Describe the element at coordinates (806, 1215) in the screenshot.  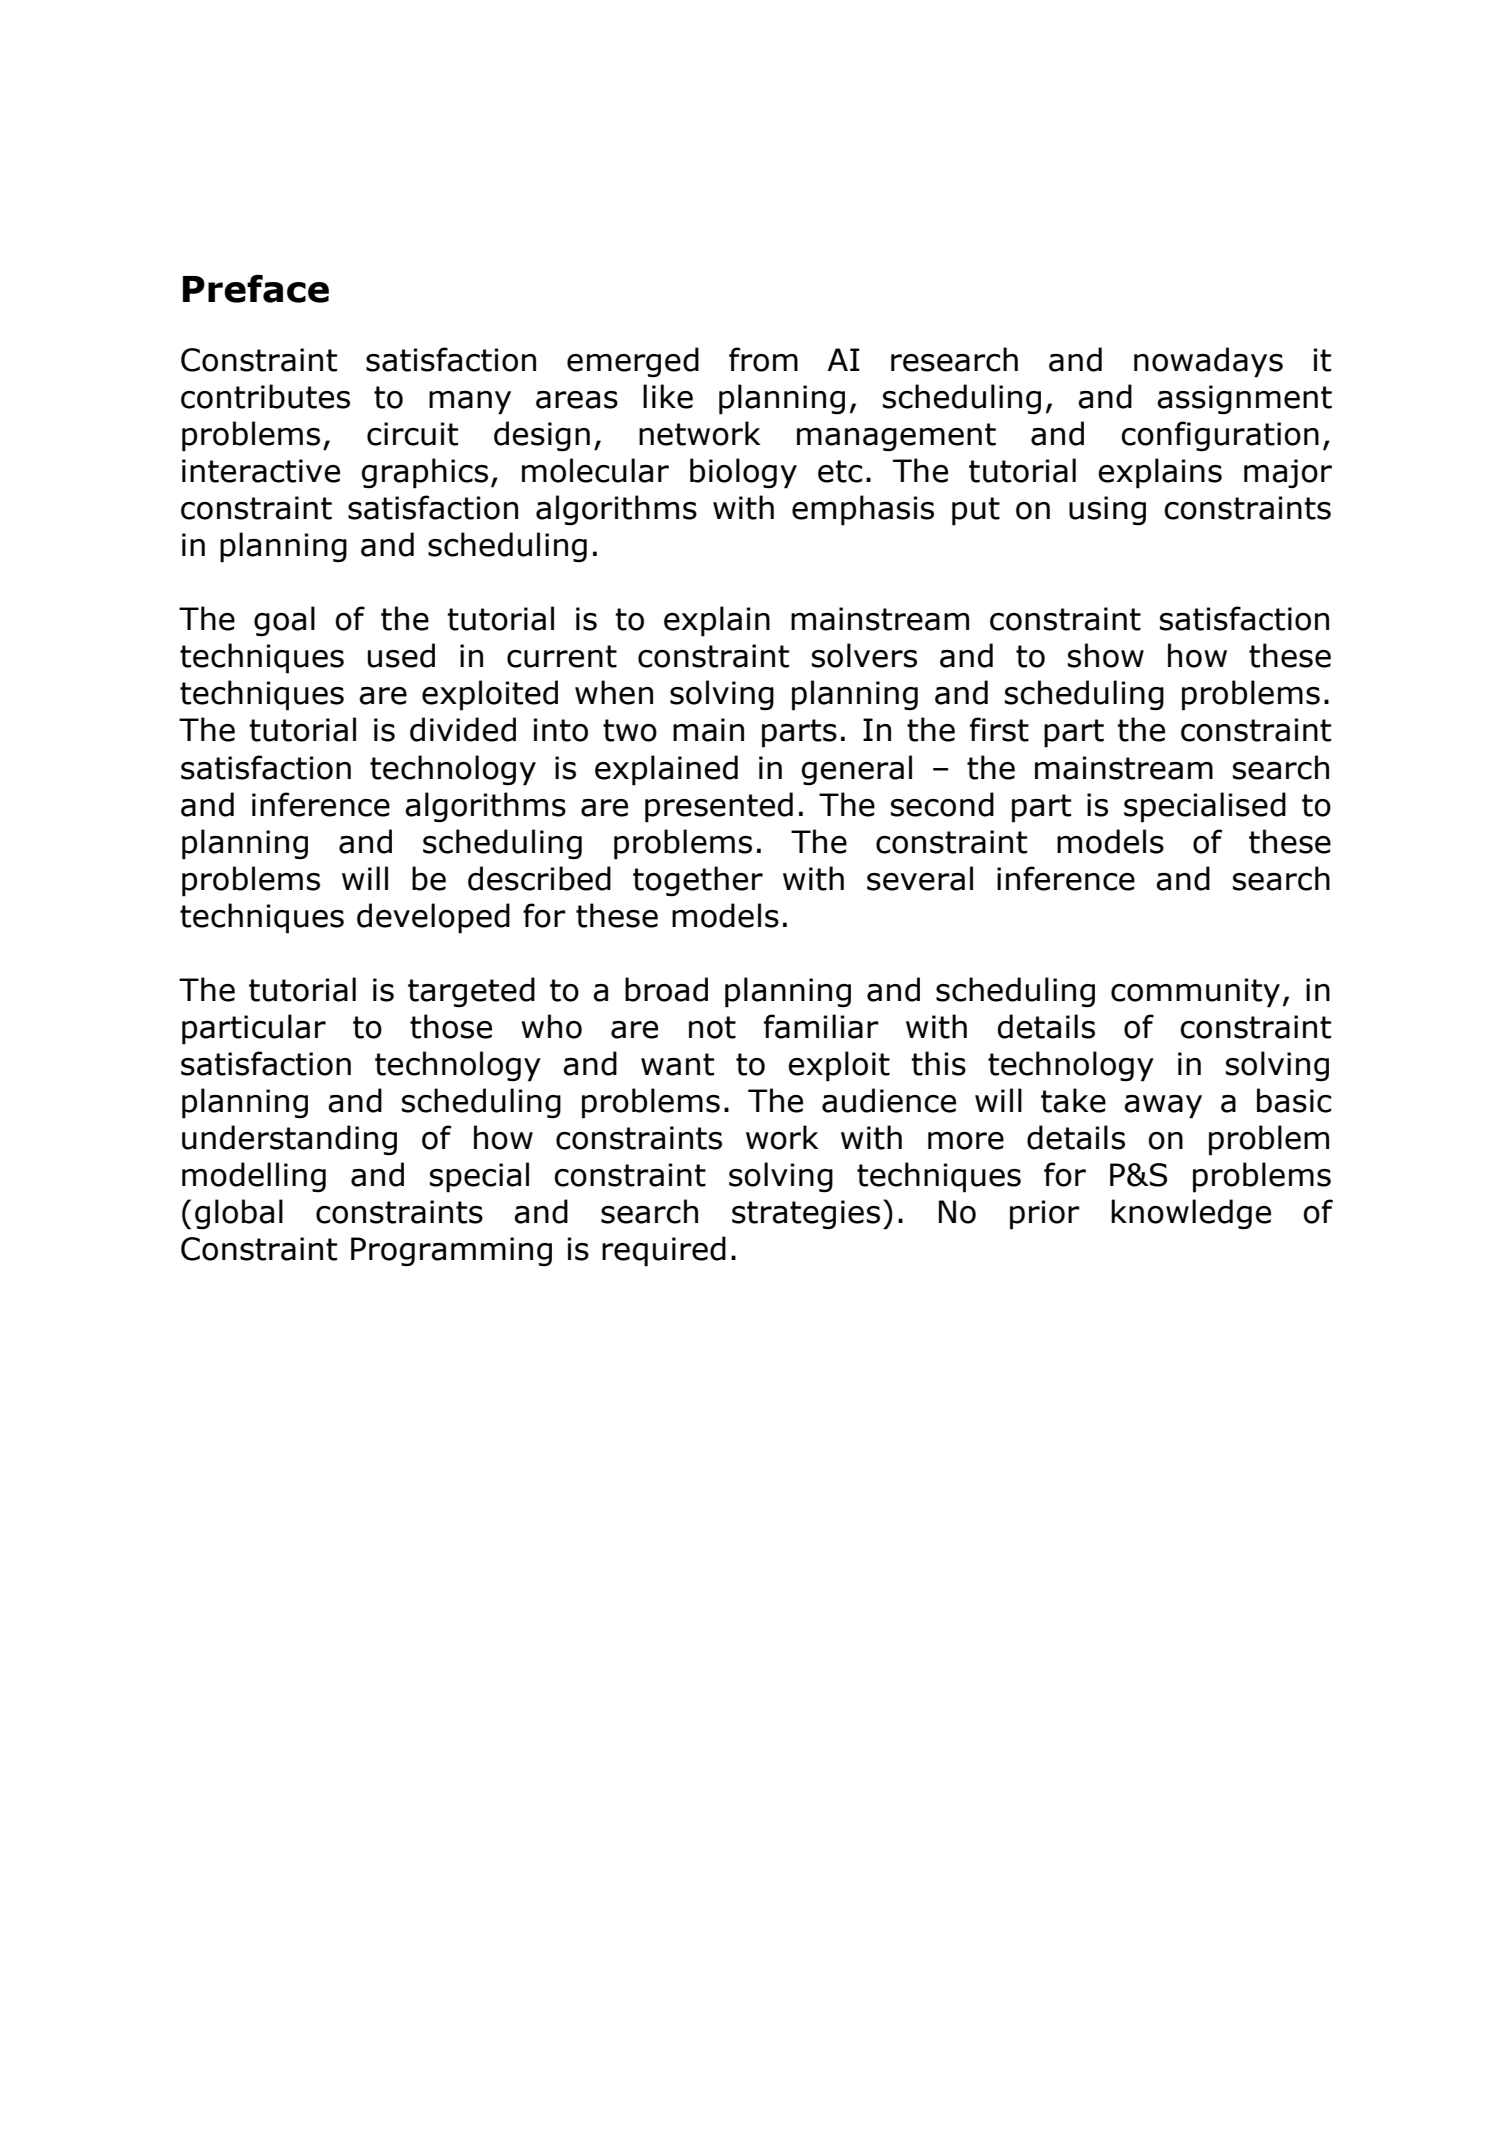
I see `strategies` at that location.
